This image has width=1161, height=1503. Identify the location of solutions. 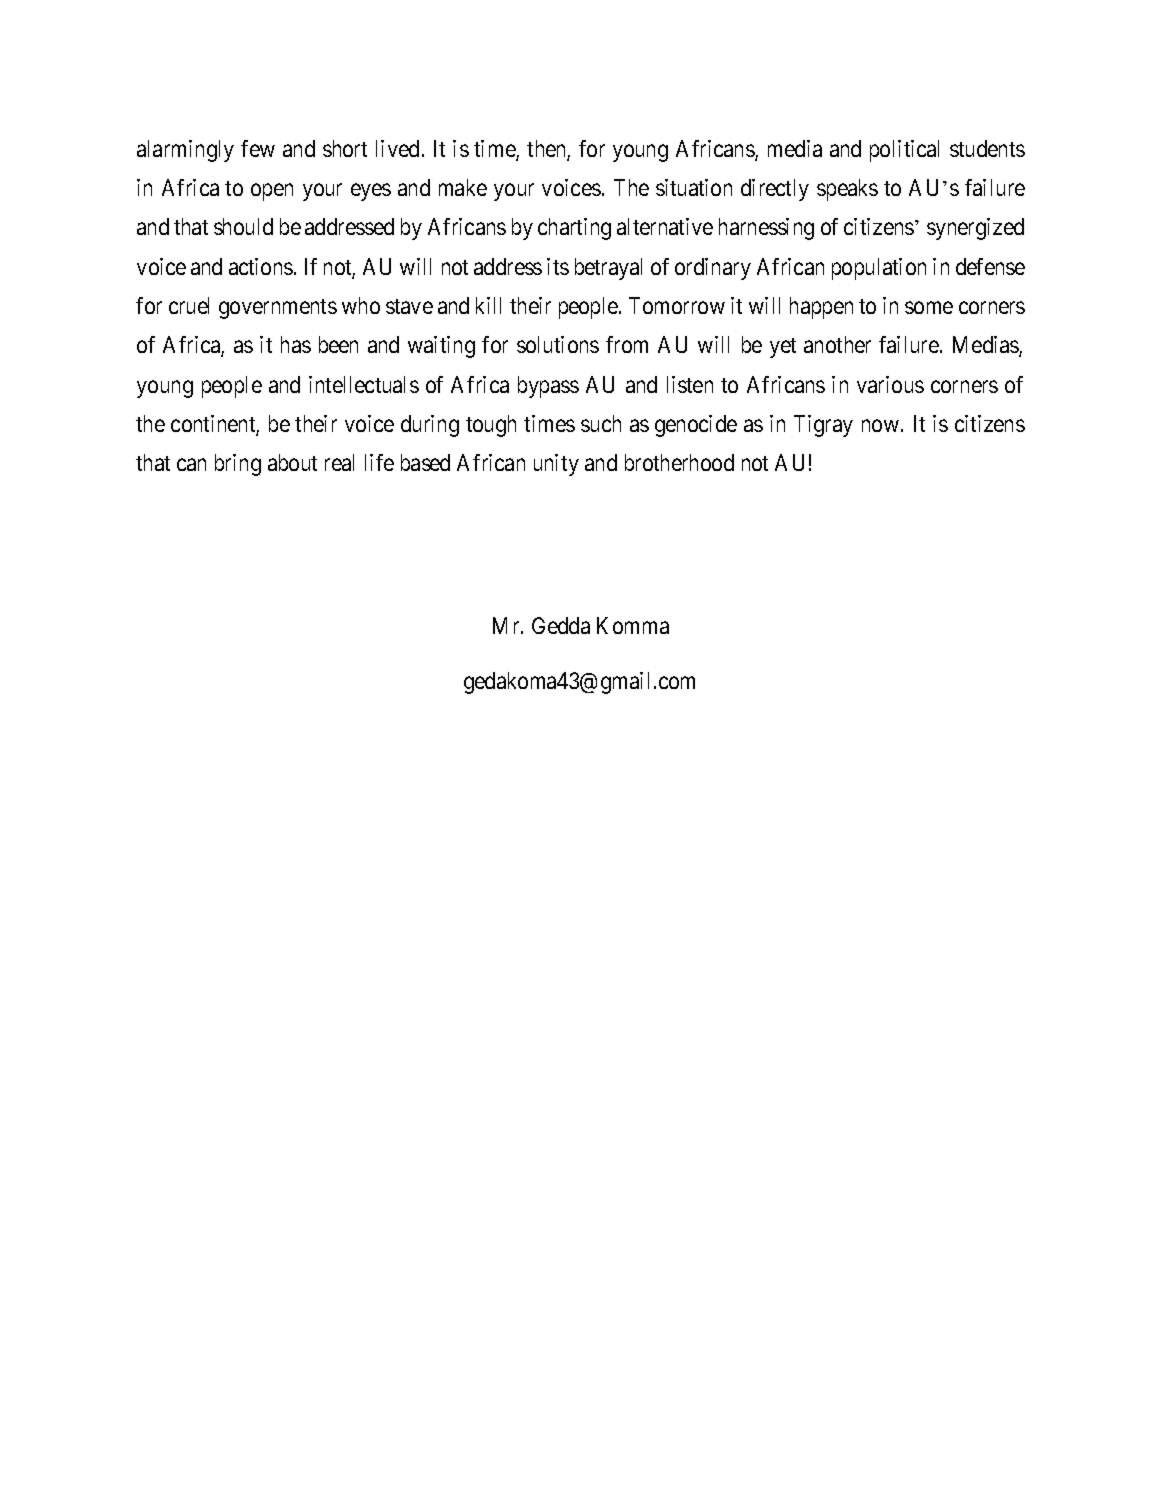
(558, 344).
